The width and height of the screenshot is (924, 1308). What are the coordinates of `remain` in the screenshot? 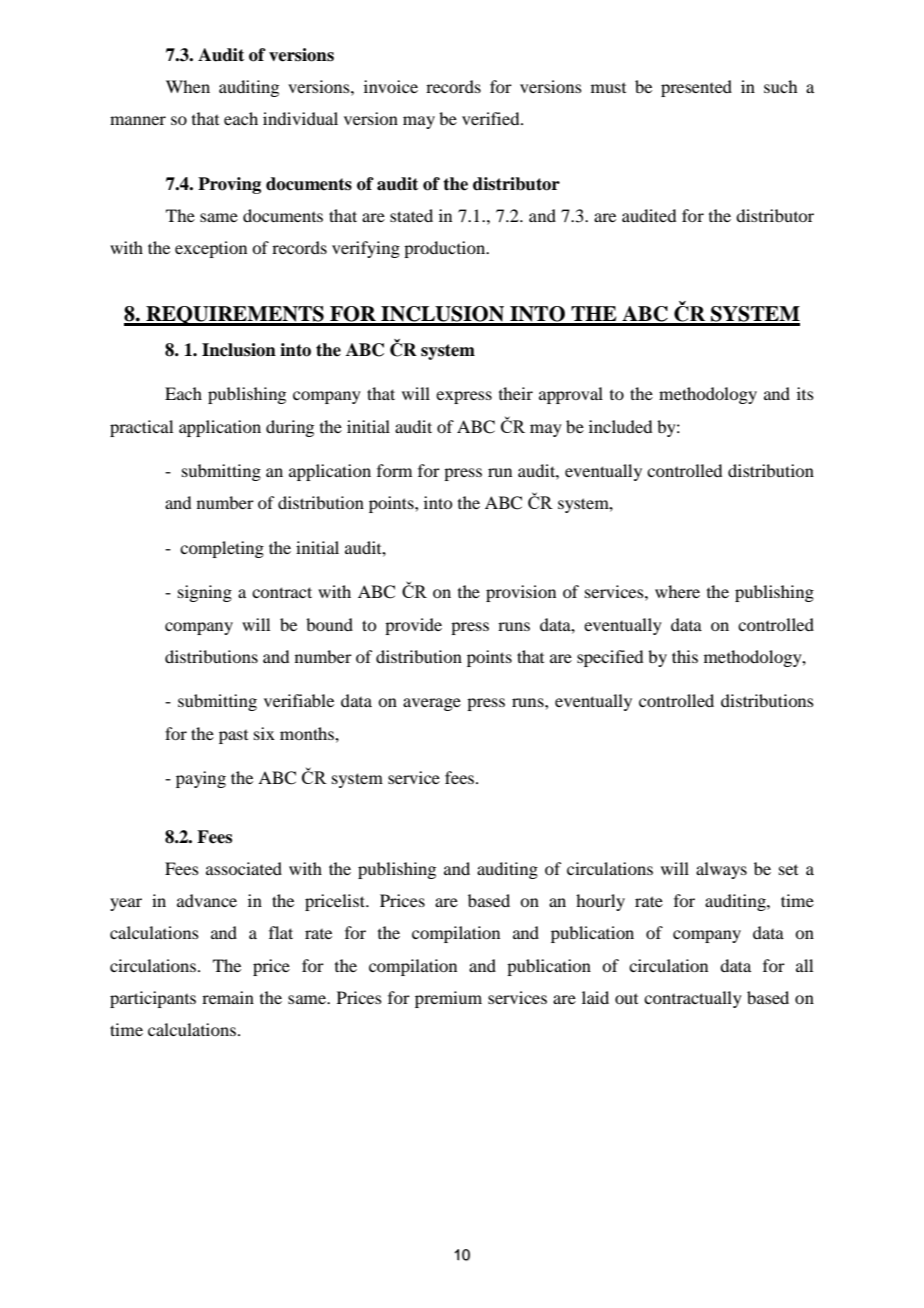 It's located at (228, 997).
